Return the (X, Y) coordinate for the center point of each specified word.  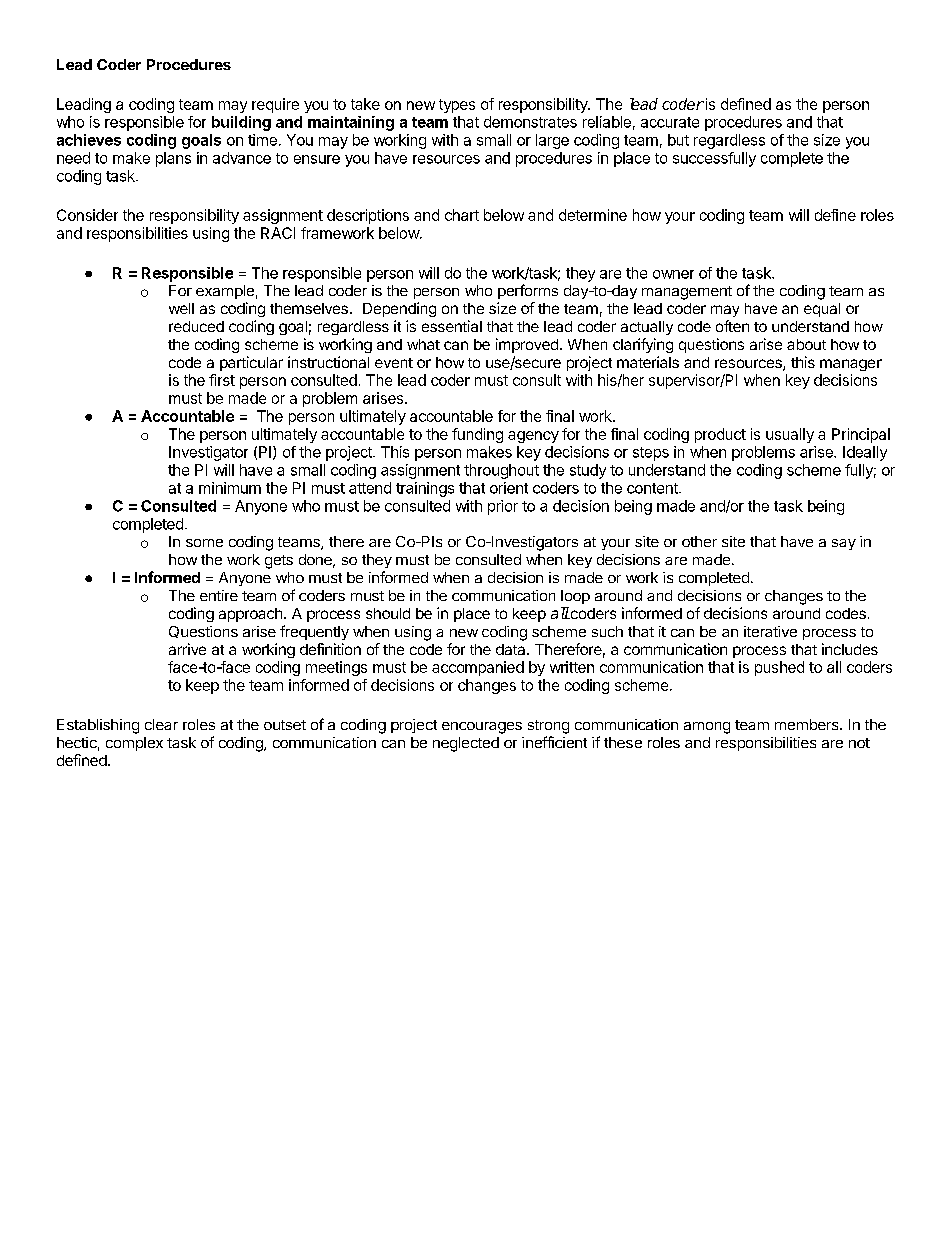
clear (161, 724)
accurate (670, 122)
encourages (482, 728)
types (457, 106)
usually (790, 435)
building (241, 123)
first (222, 380)
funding (477, 435)
